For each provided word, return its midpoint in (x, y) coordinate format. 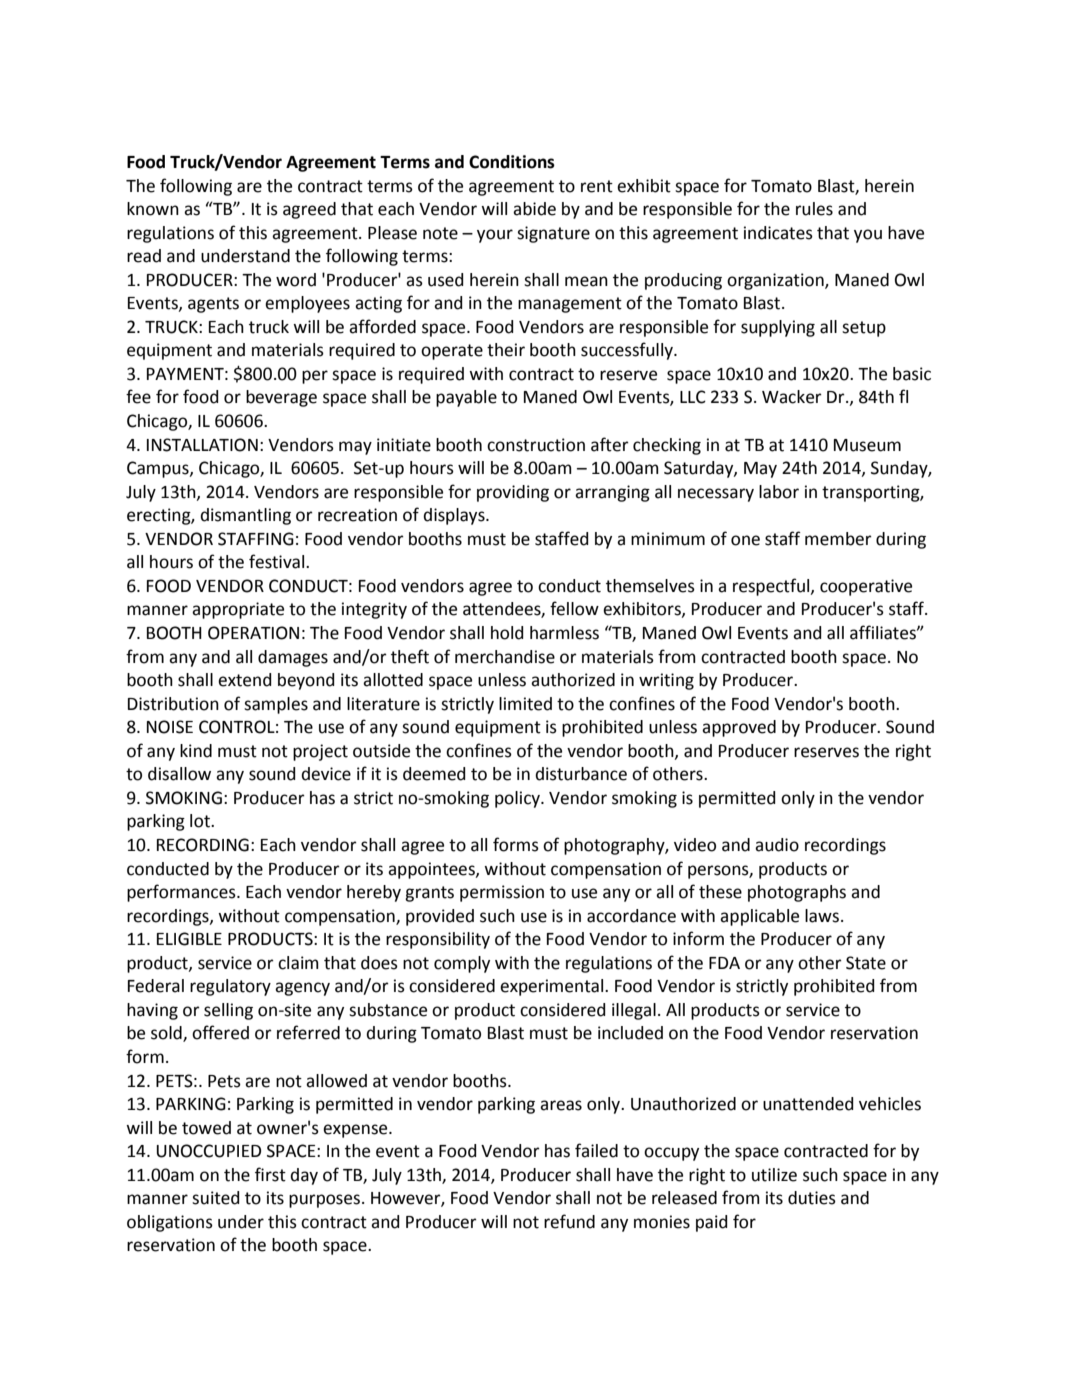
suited (216, 1198)
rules (814, 209)
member (838, 539)
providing (513, 493)
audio (777, 845)
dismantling (245, 516)
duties (812, 1198)
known (153, 209)
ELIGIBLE (189, 939)
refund (569, 1221)
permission (502, 893)
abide (534, 209)
